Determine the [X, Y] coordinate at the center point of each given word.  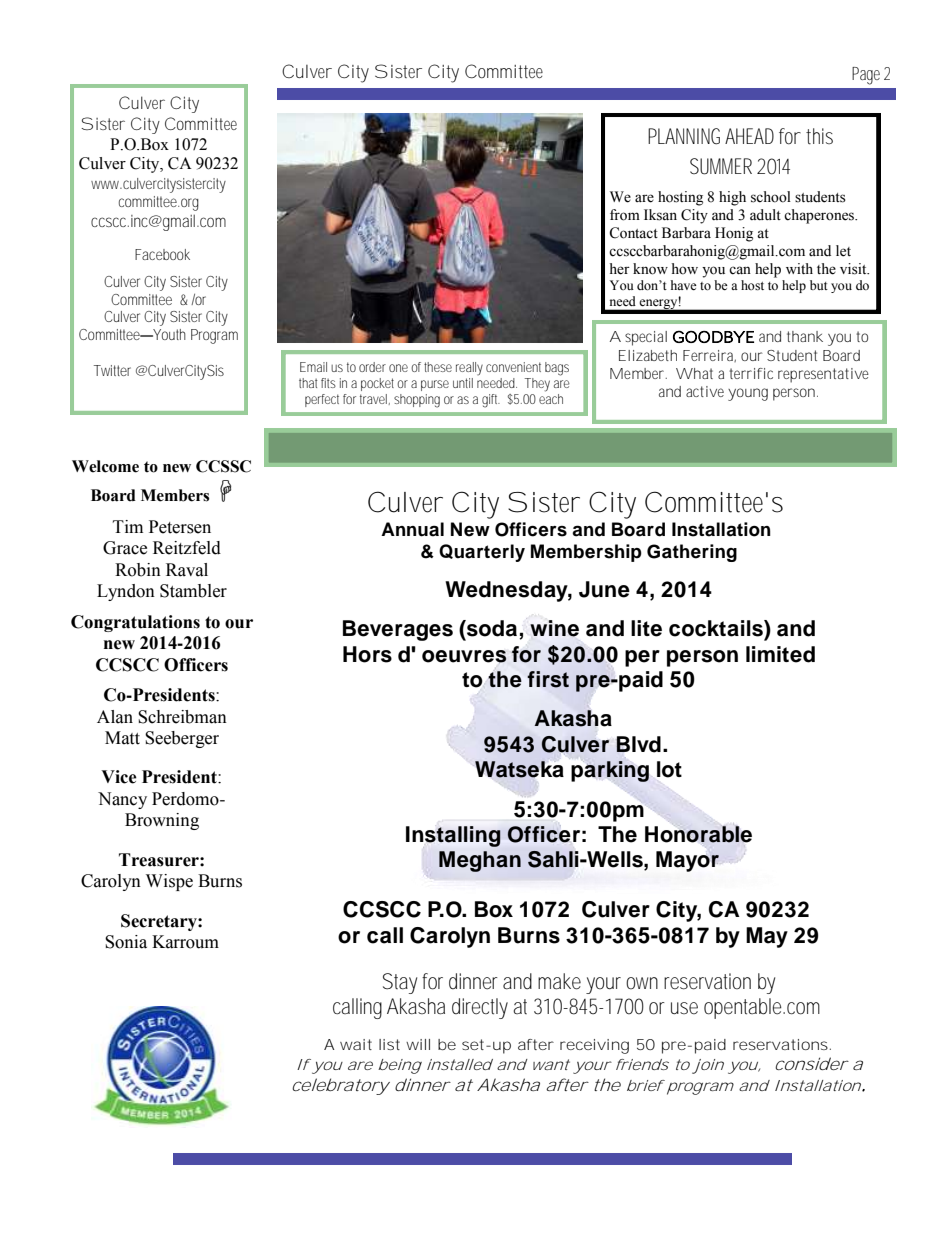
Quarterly [482, 553]
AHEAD [749, 136]
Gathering [692, 553]
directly [480, 1008]
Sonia [126, 942]
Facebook [162, 254]
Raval [187, 570]
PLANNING [684, 136]
